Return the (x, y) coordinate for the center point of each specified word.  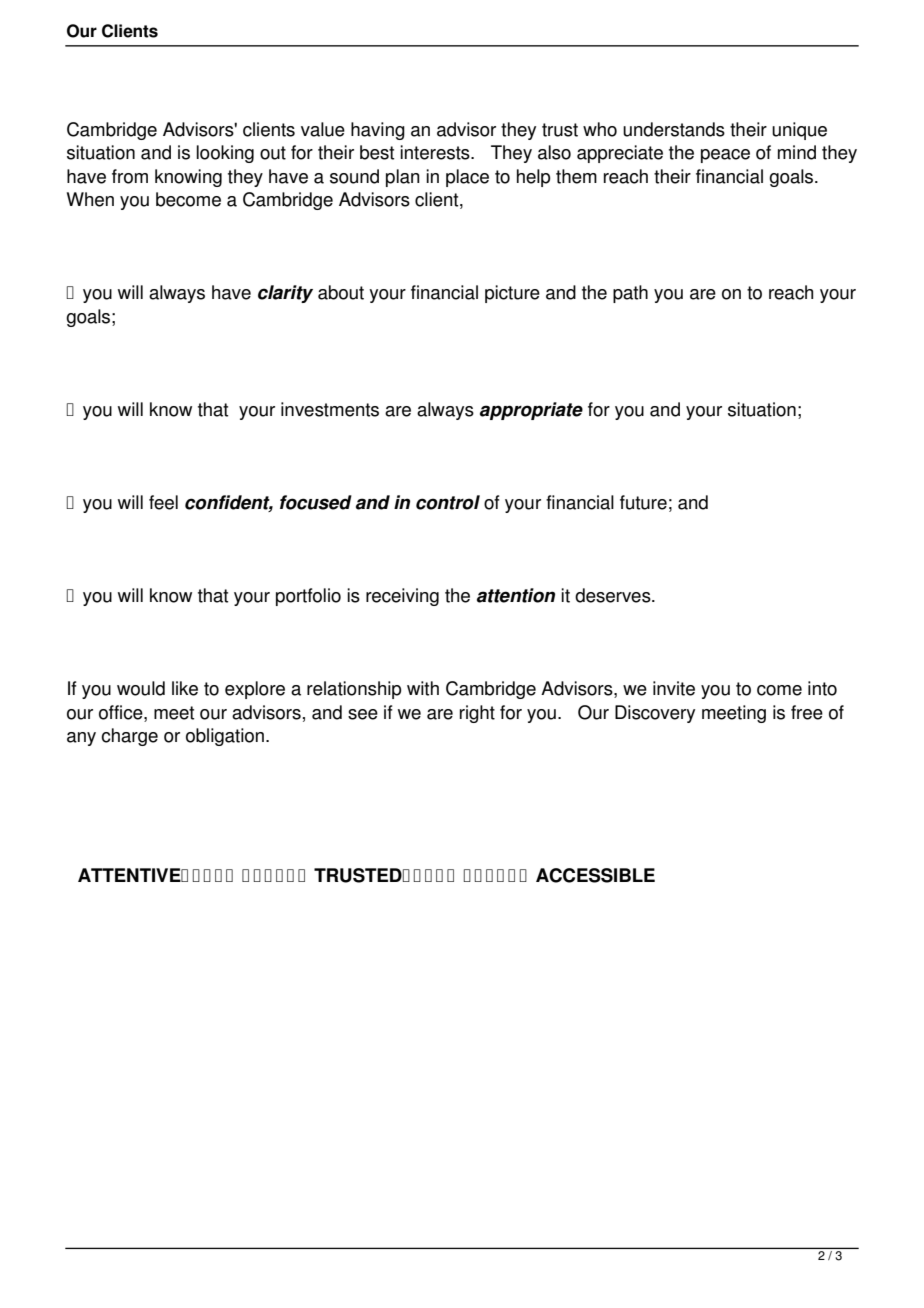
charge (129, 737)
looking (225, 154)
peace (725, 156)
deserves (614, 595)
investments (330, 409)
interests (436, 152)
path (630, 294)
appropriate (531, 411)
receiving (402, 597)
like (185, 688)
